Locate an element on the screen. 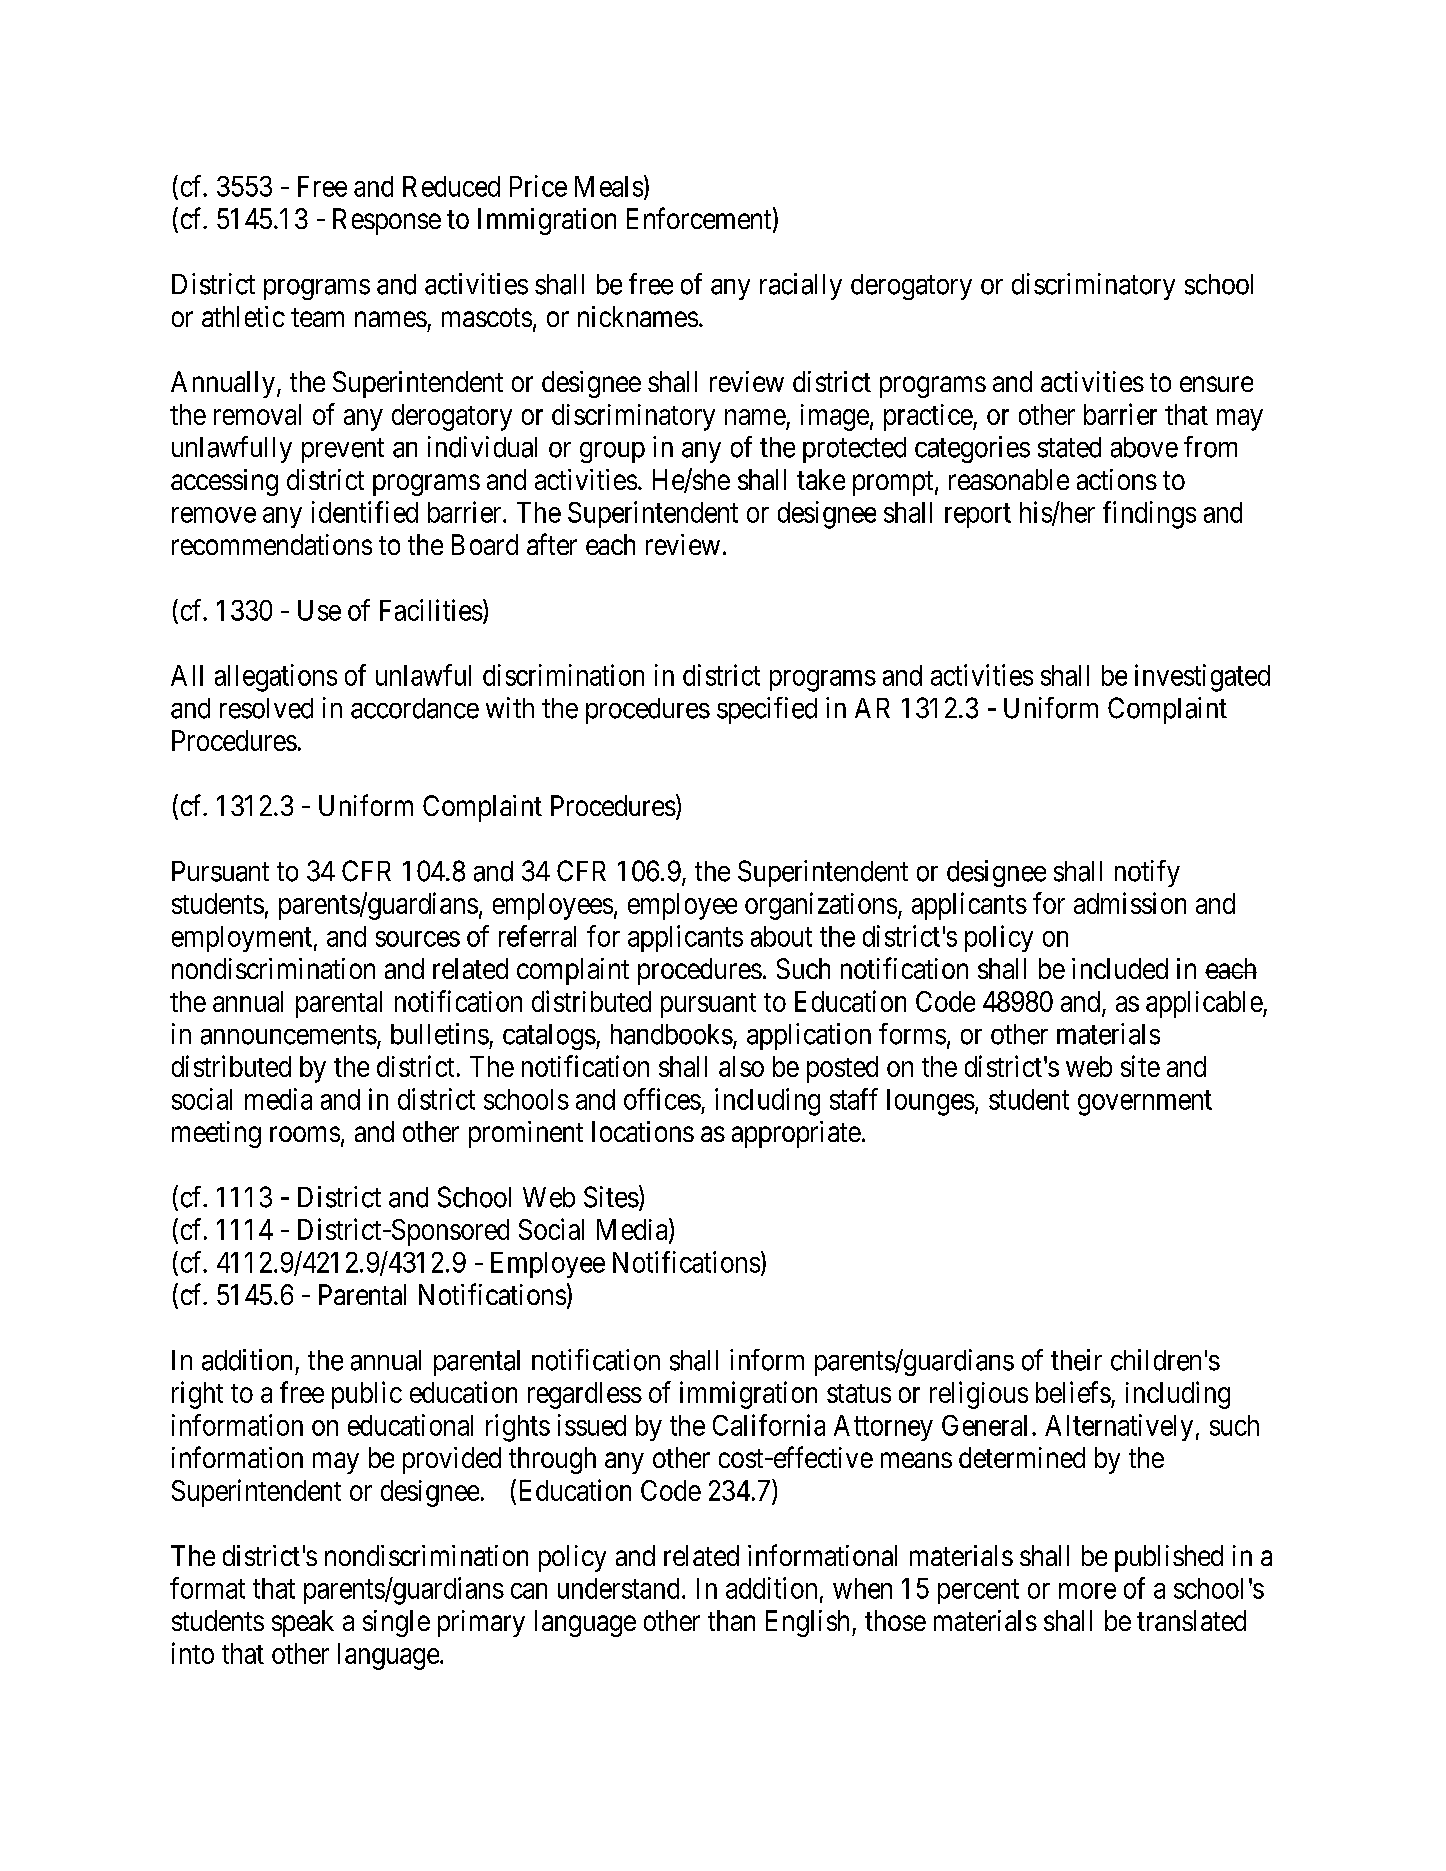  than is located at coordinates (731, 1620).
